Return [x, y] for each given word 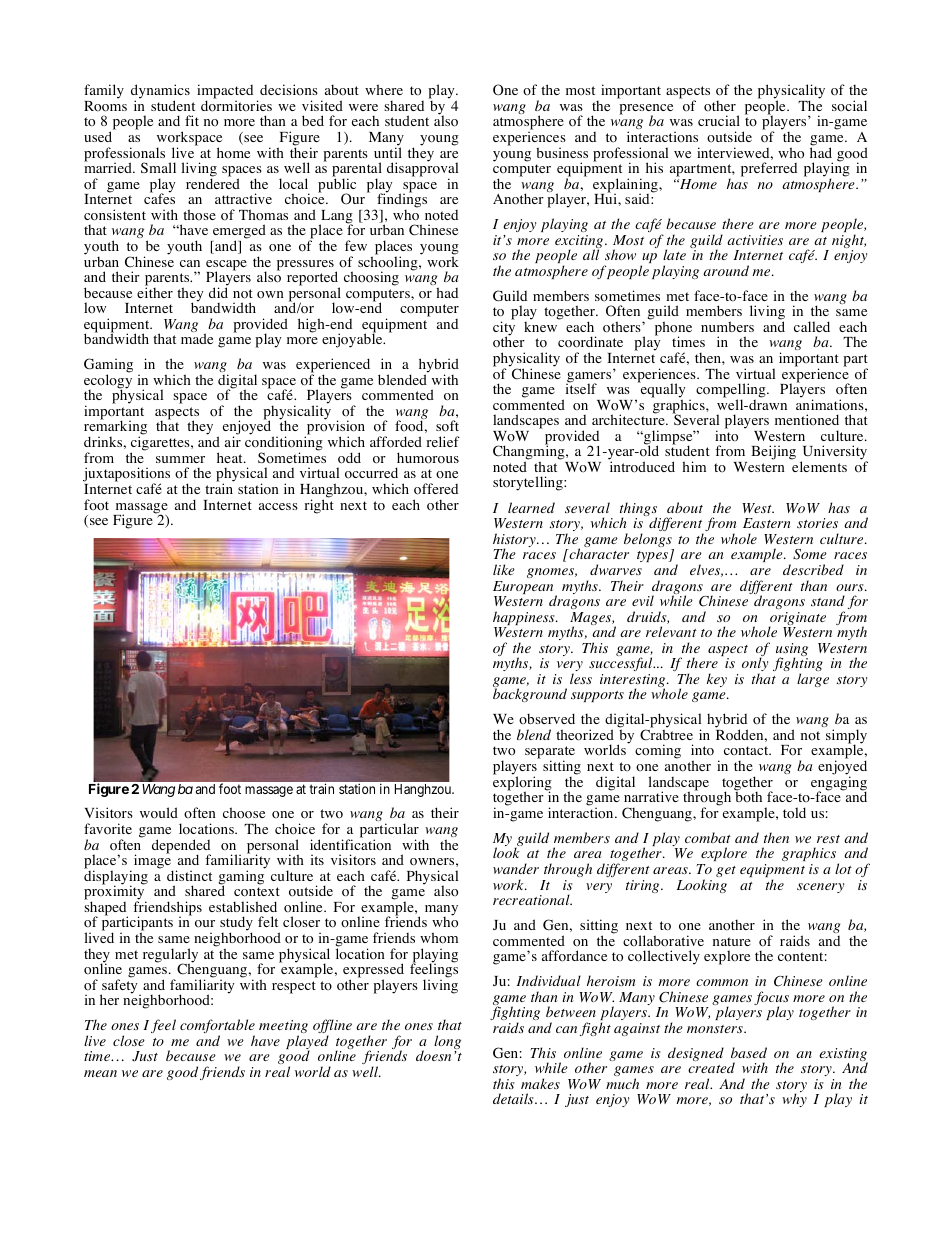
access [278, 506]
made [197, 338]
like [504, 569]
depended [181, 847]
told [794, 813]
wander [516, 868]
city [504, 329]
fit [192, 120]
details [514, 1098]
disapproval [422, 169]
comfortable [217, 1027]
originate [797, 620]
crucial [719, 120]
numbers [727, 326]
